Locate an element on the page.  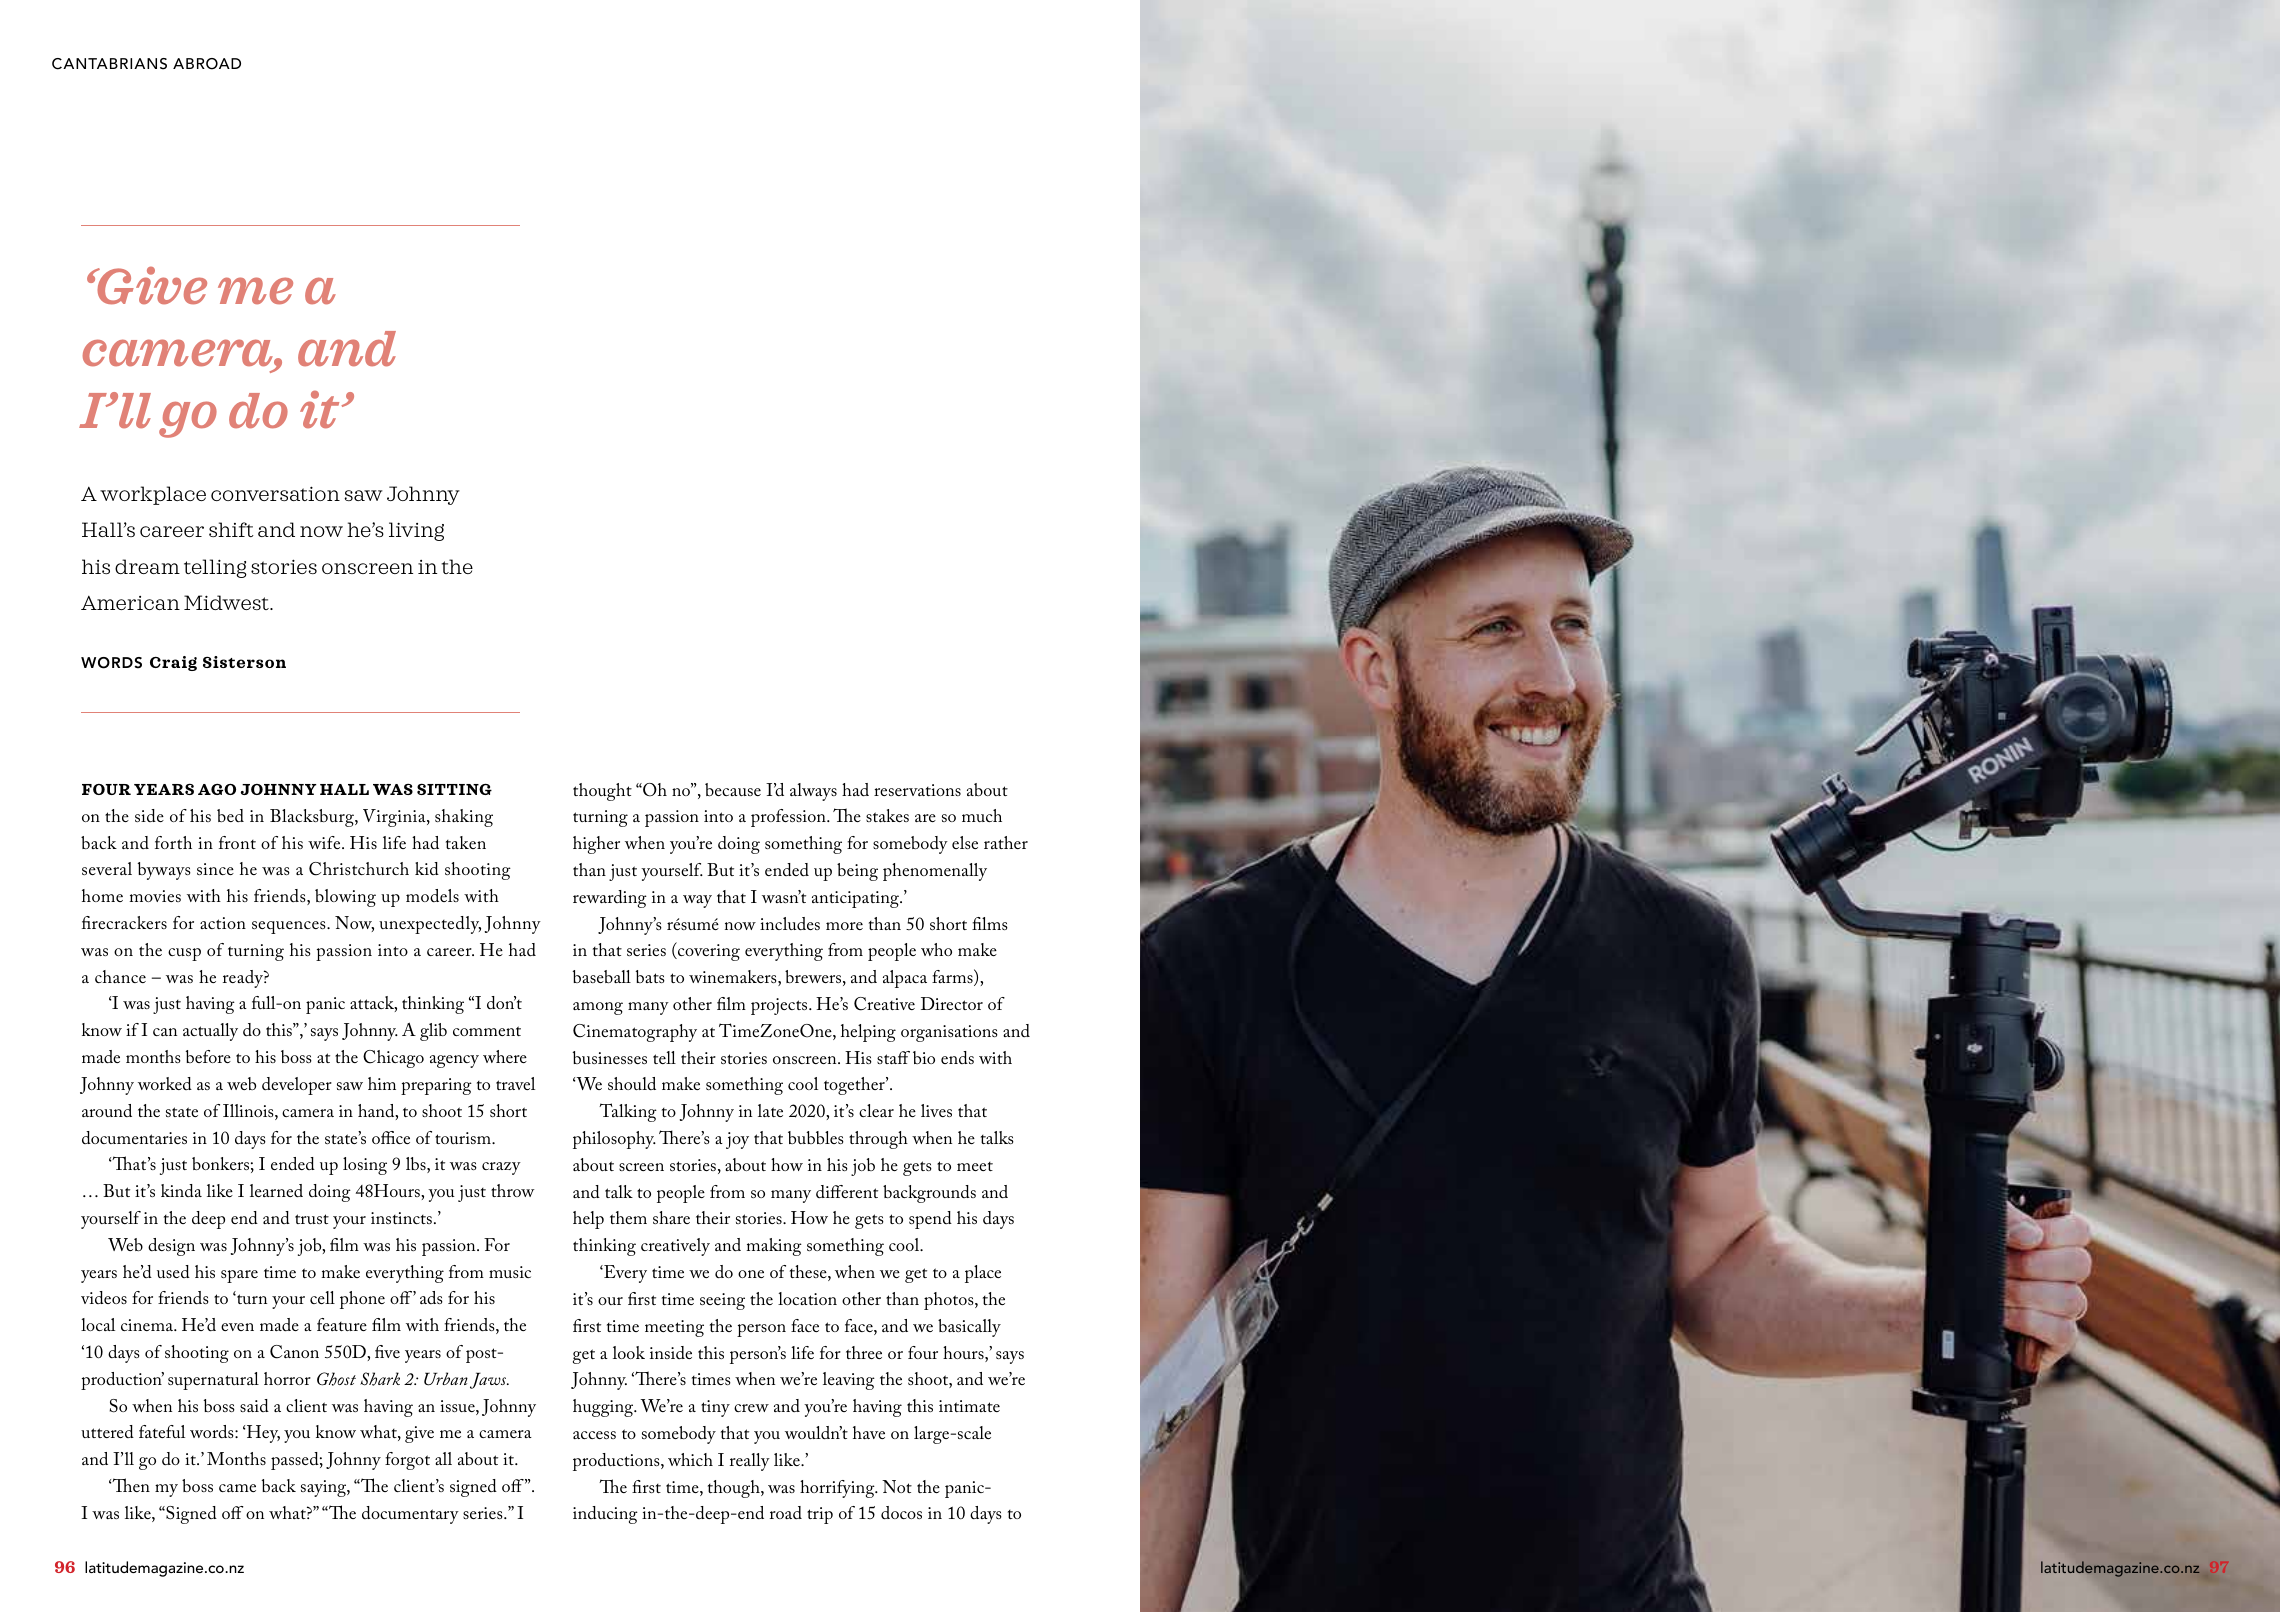
actually is located at coordinates (210, 1032).
